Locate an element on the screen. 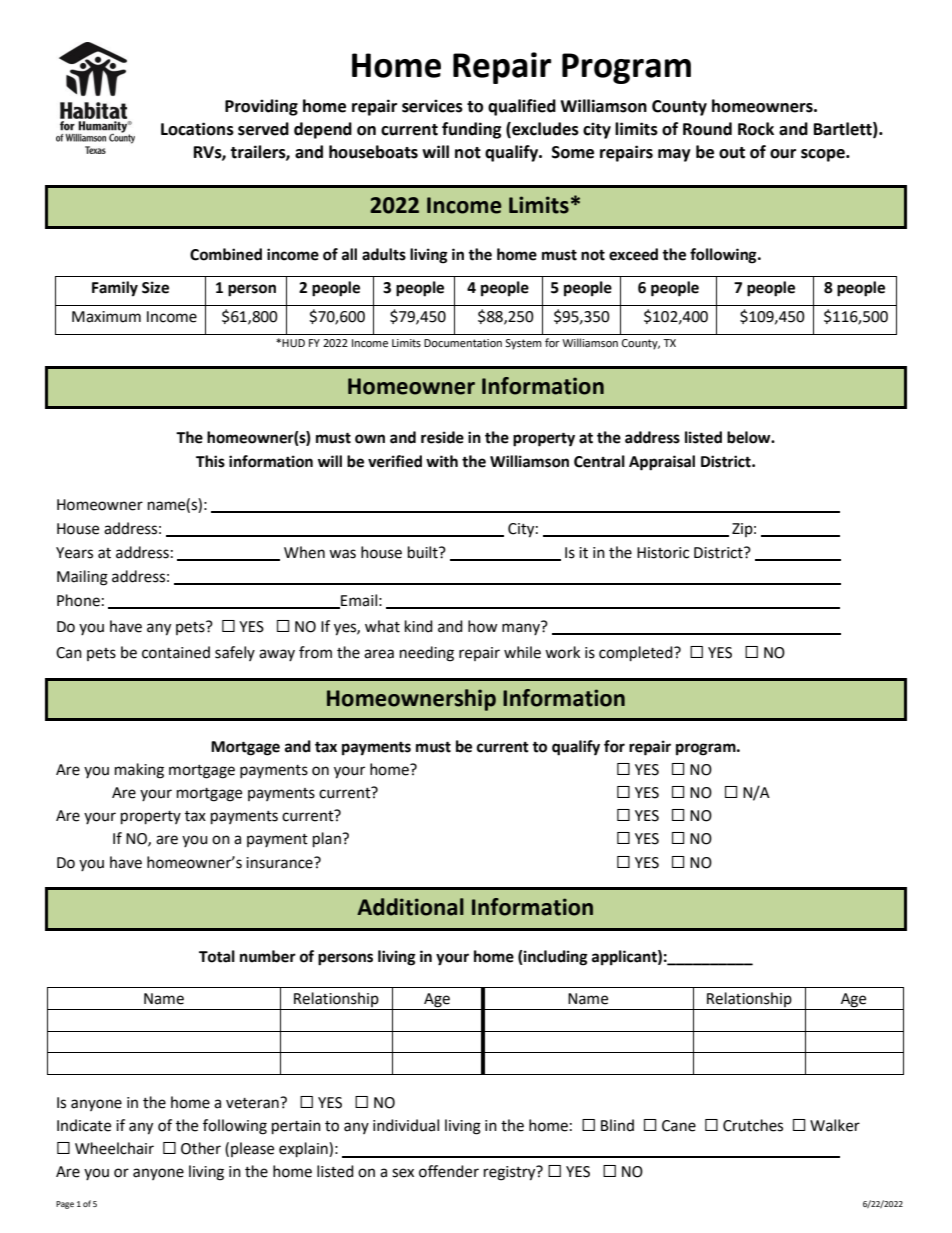  Rock is located at coordinates (756, 129).
